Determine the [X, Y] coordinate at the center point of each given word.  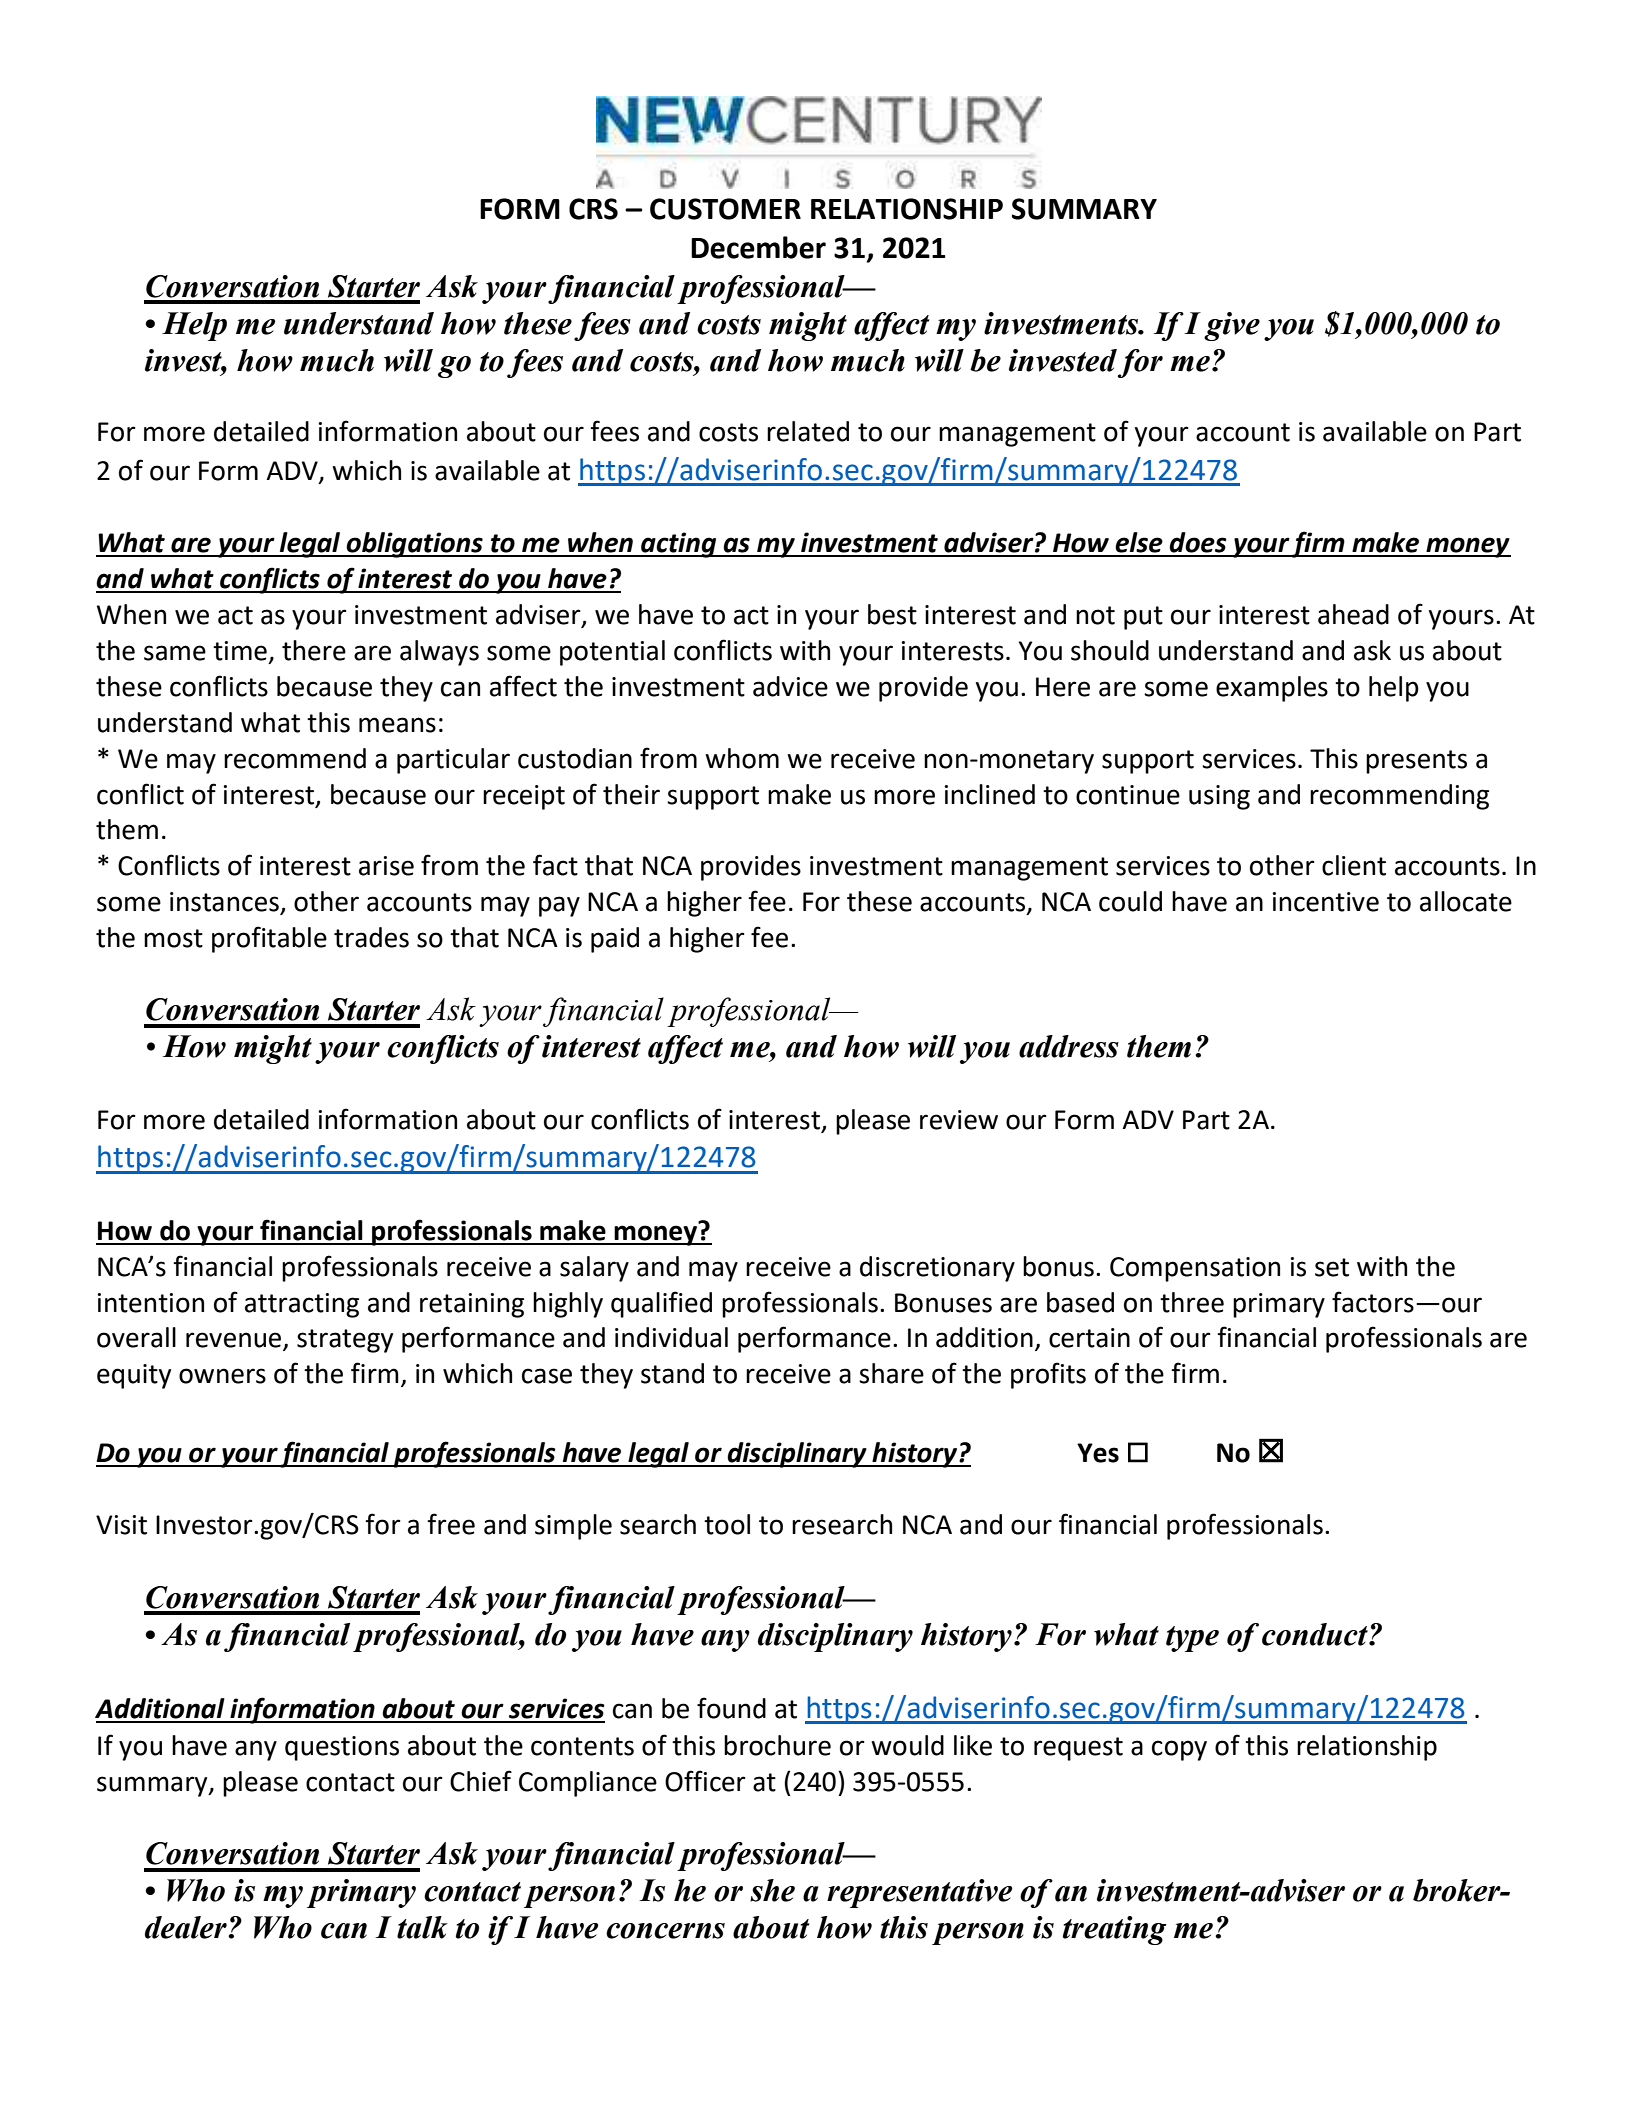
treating [1115, 1930]
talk [422, 1927]
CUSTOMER [725, 209]
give [1232, 326]
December [758, 247]
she [772, 1890]
